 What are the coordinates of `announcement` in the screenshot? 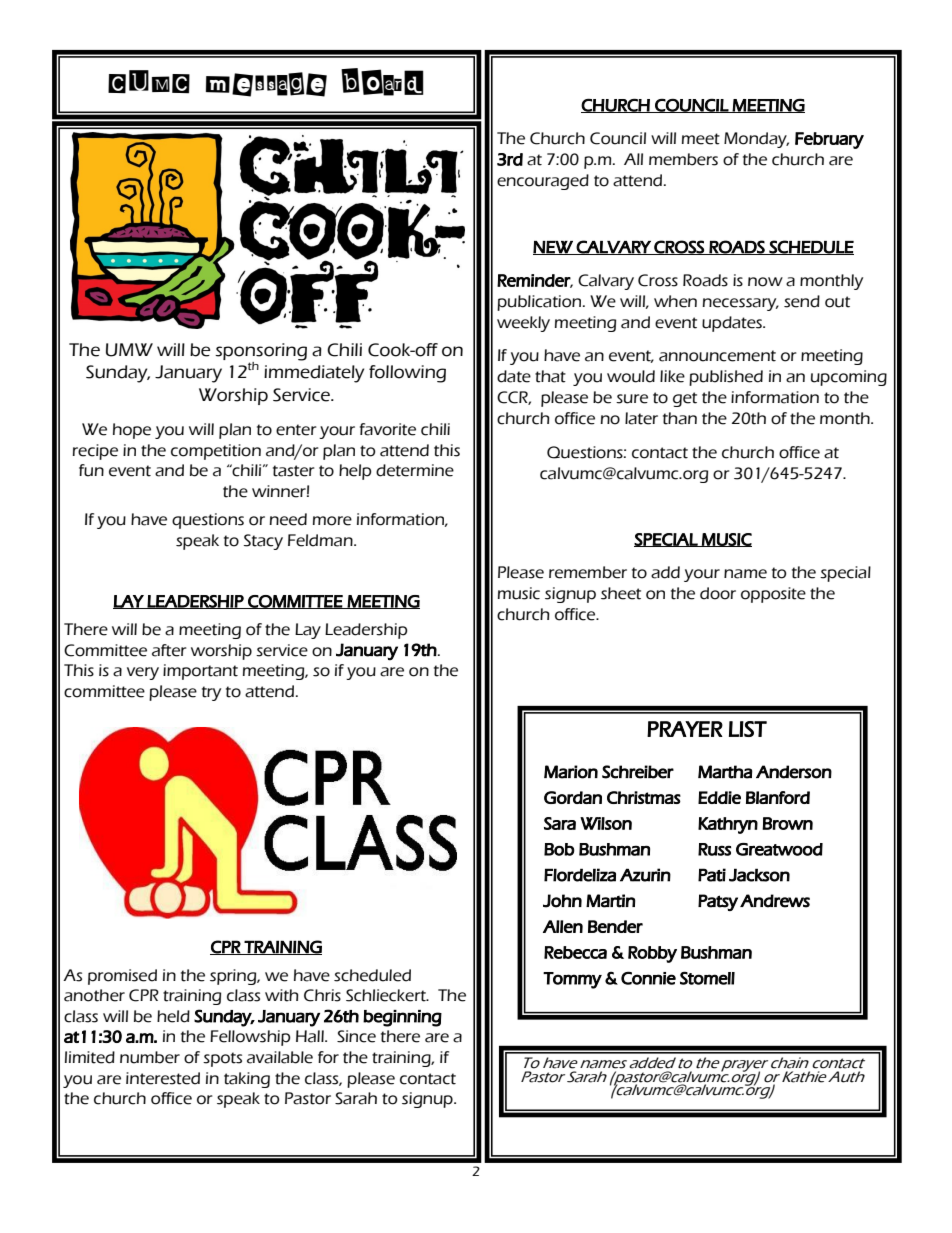 It's located at (717, 356).
